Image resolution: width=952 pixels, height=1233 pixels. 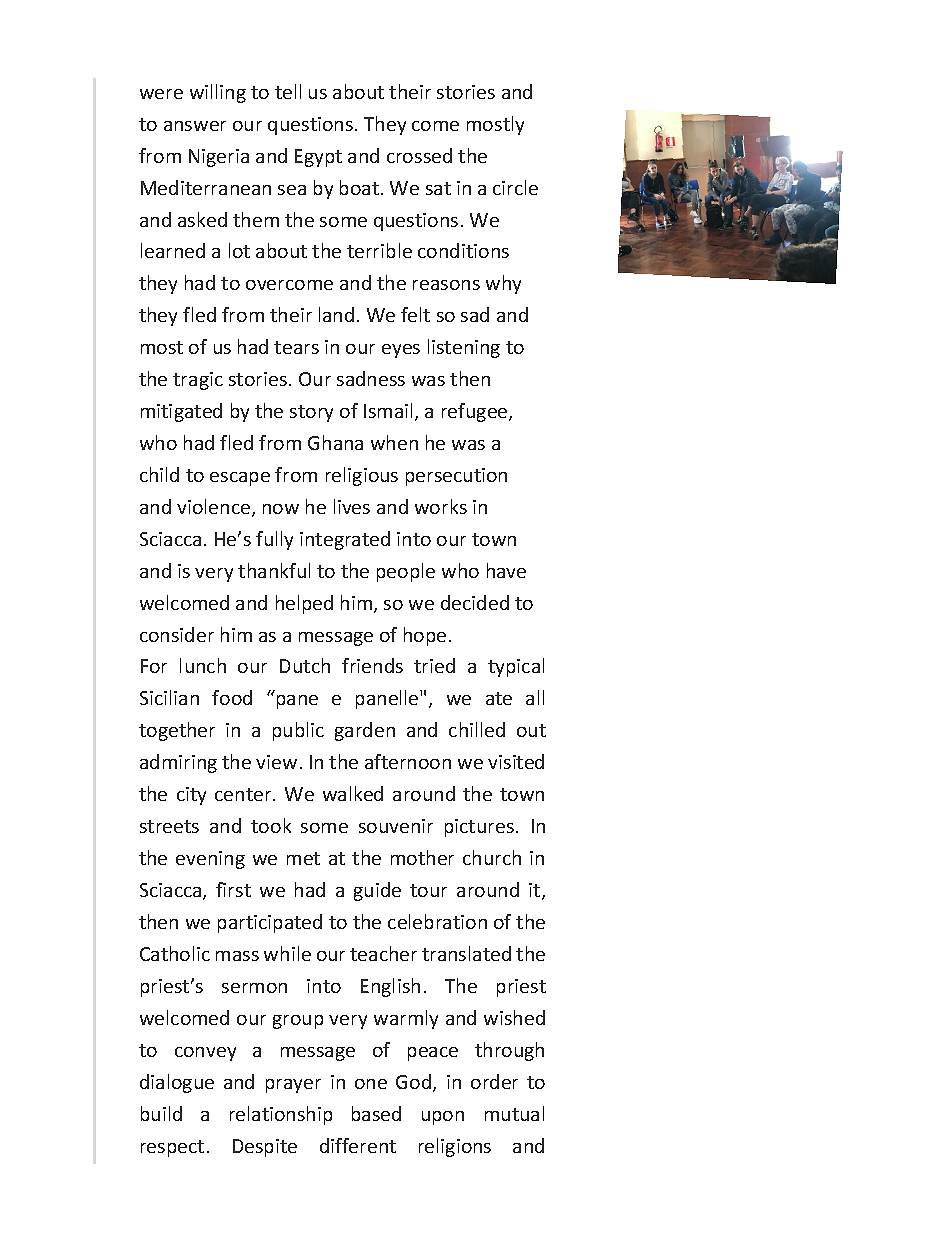 I want to click on refugee, so click(x=476, y=412).
